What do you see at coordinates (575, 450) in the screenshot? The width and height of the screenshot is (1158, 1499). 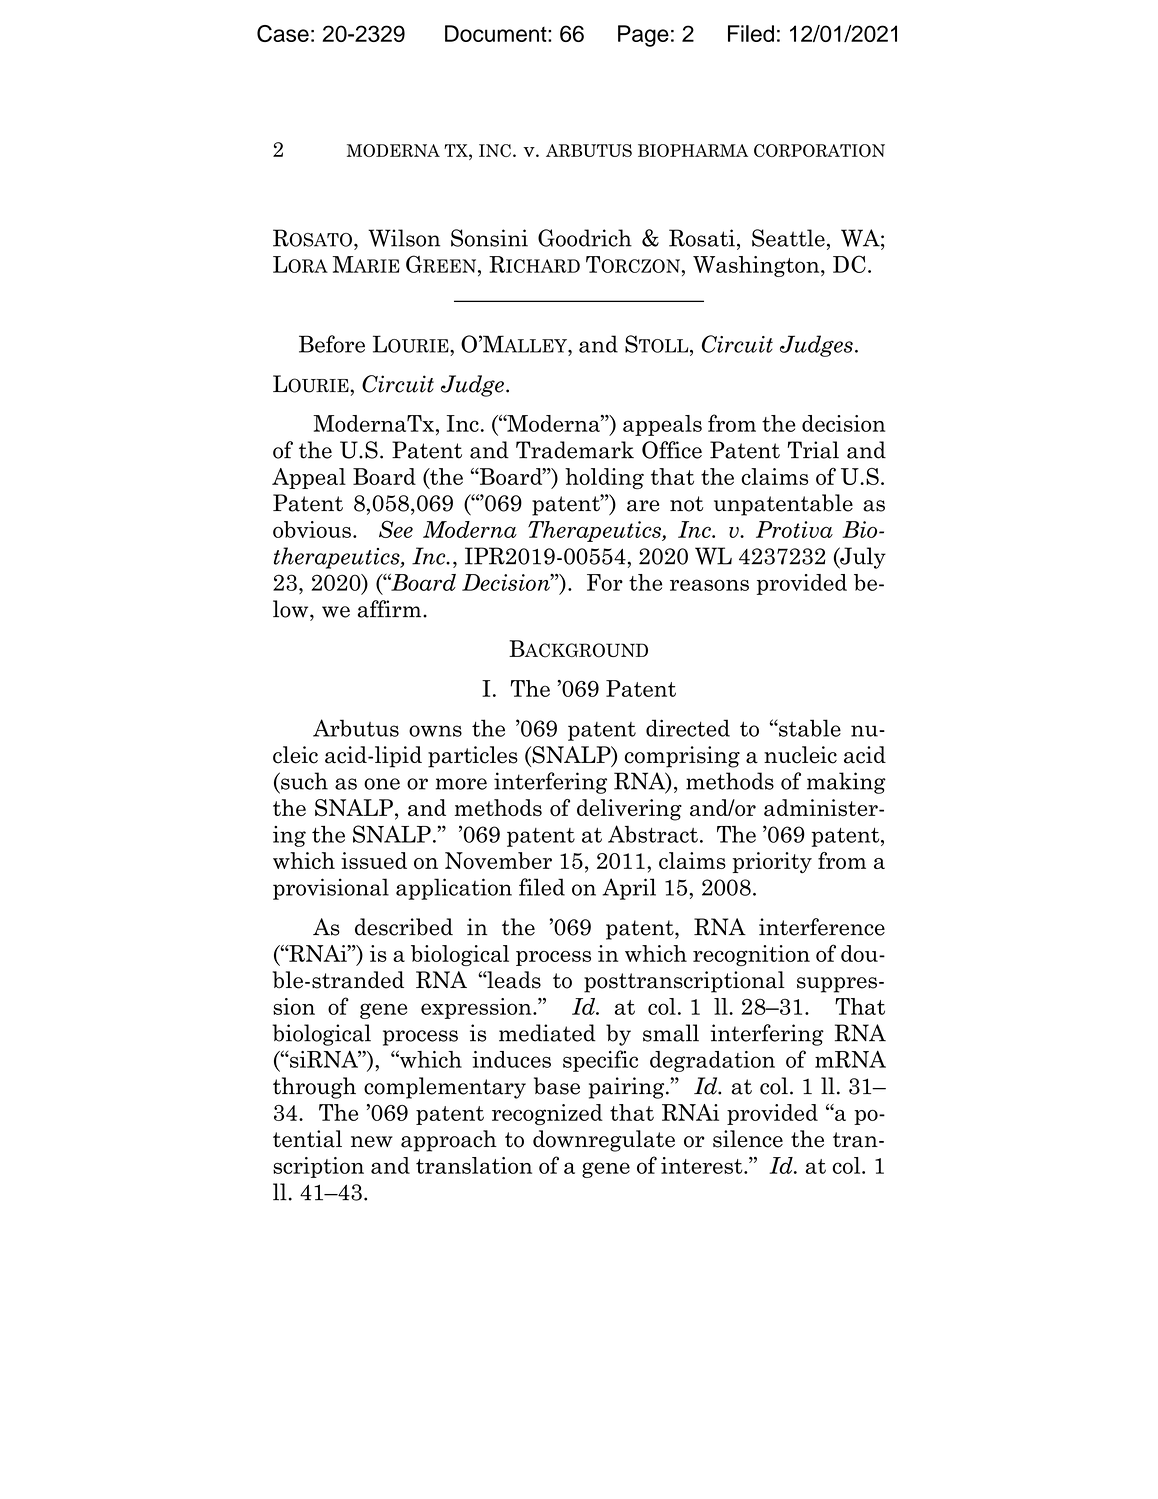 I see `Trademark` at bounding box center [575, 450].
